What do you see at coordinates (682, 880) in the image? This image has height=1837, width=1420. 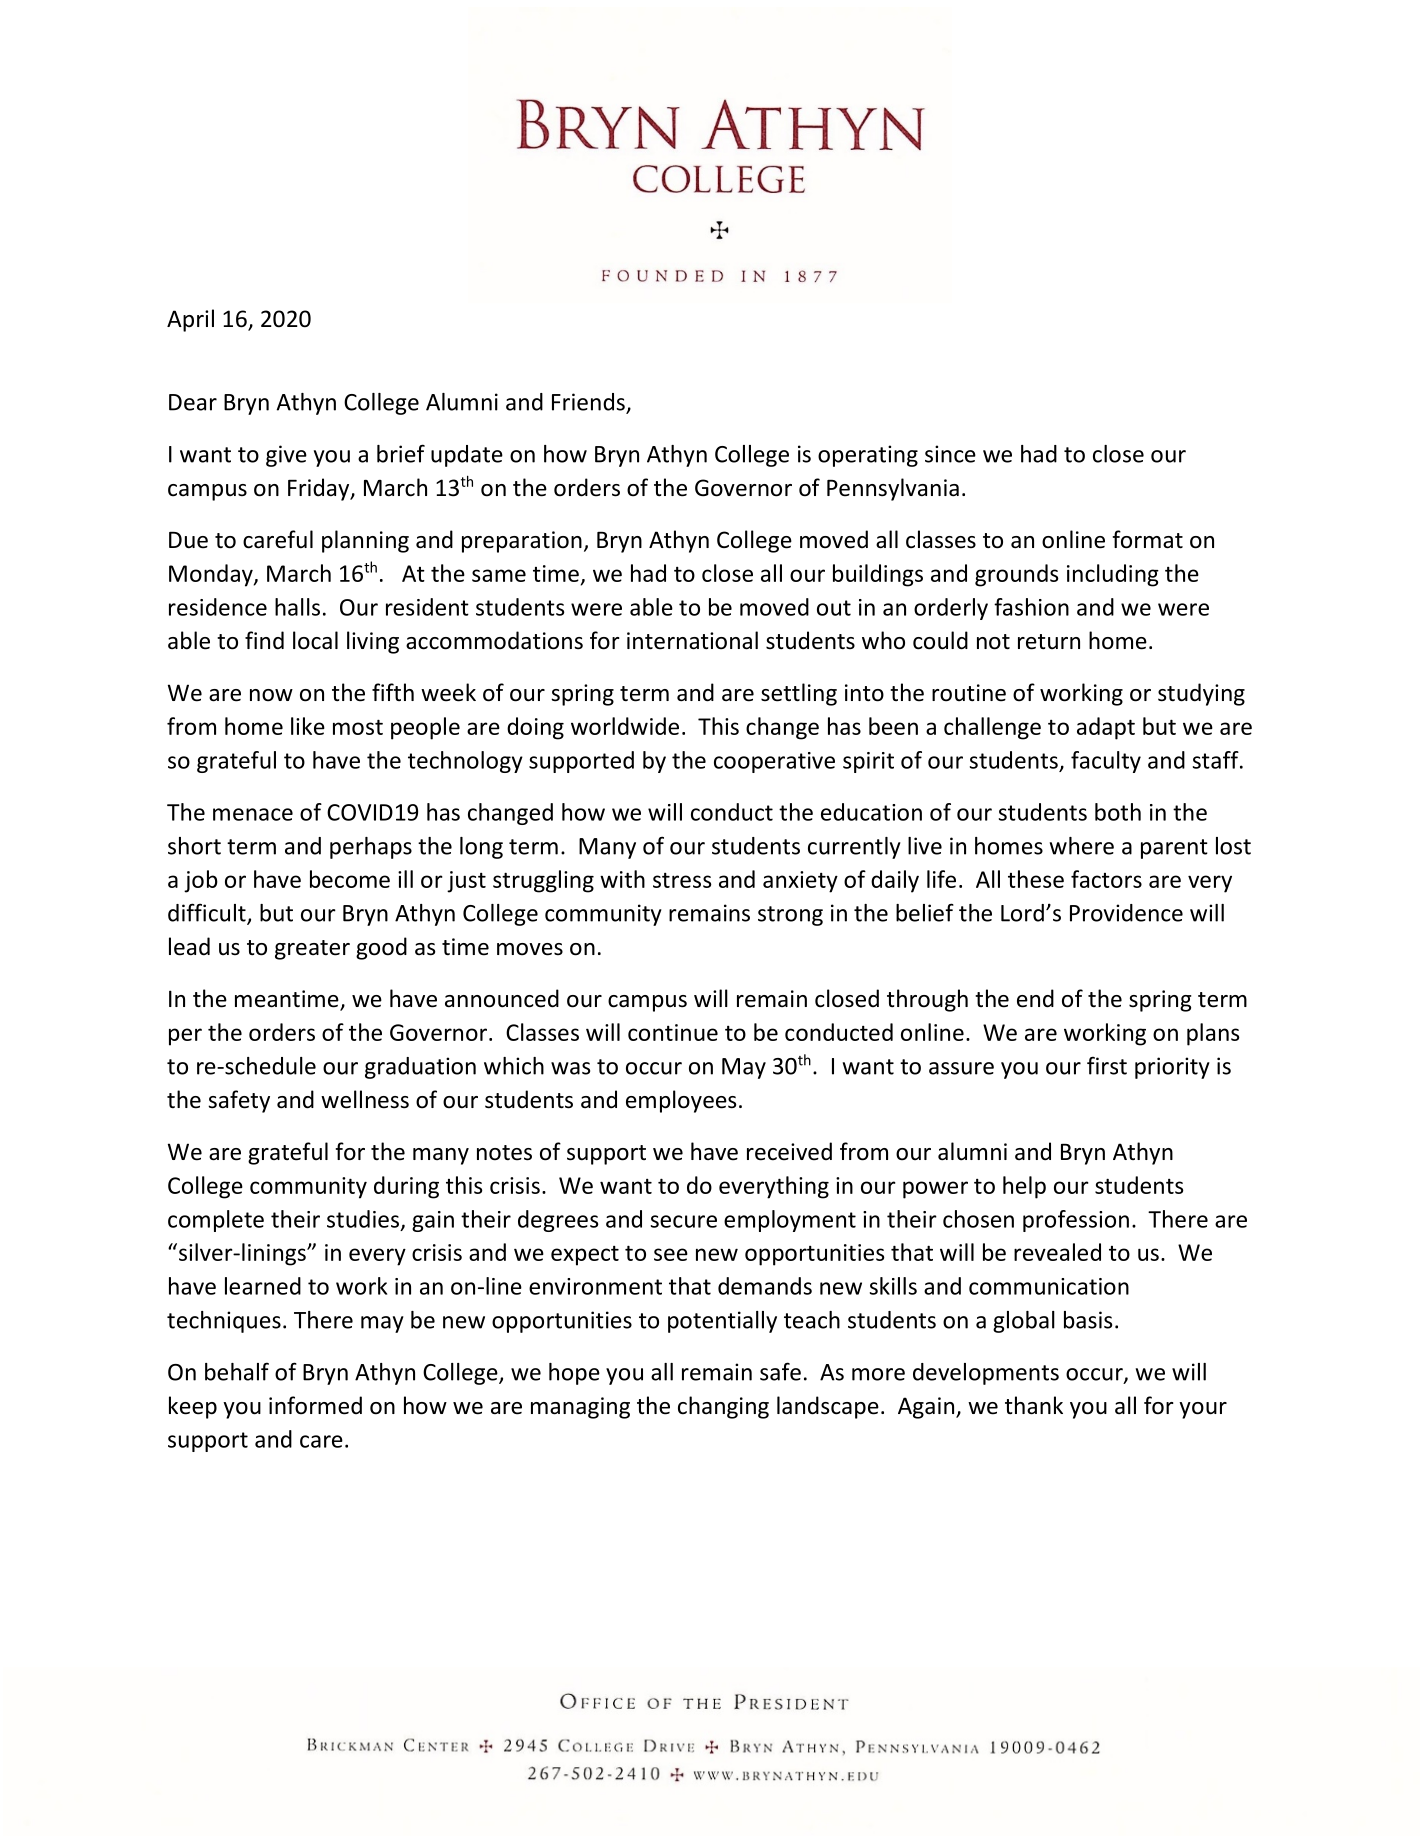 I see `stress` at bounding box center [682, 880].
